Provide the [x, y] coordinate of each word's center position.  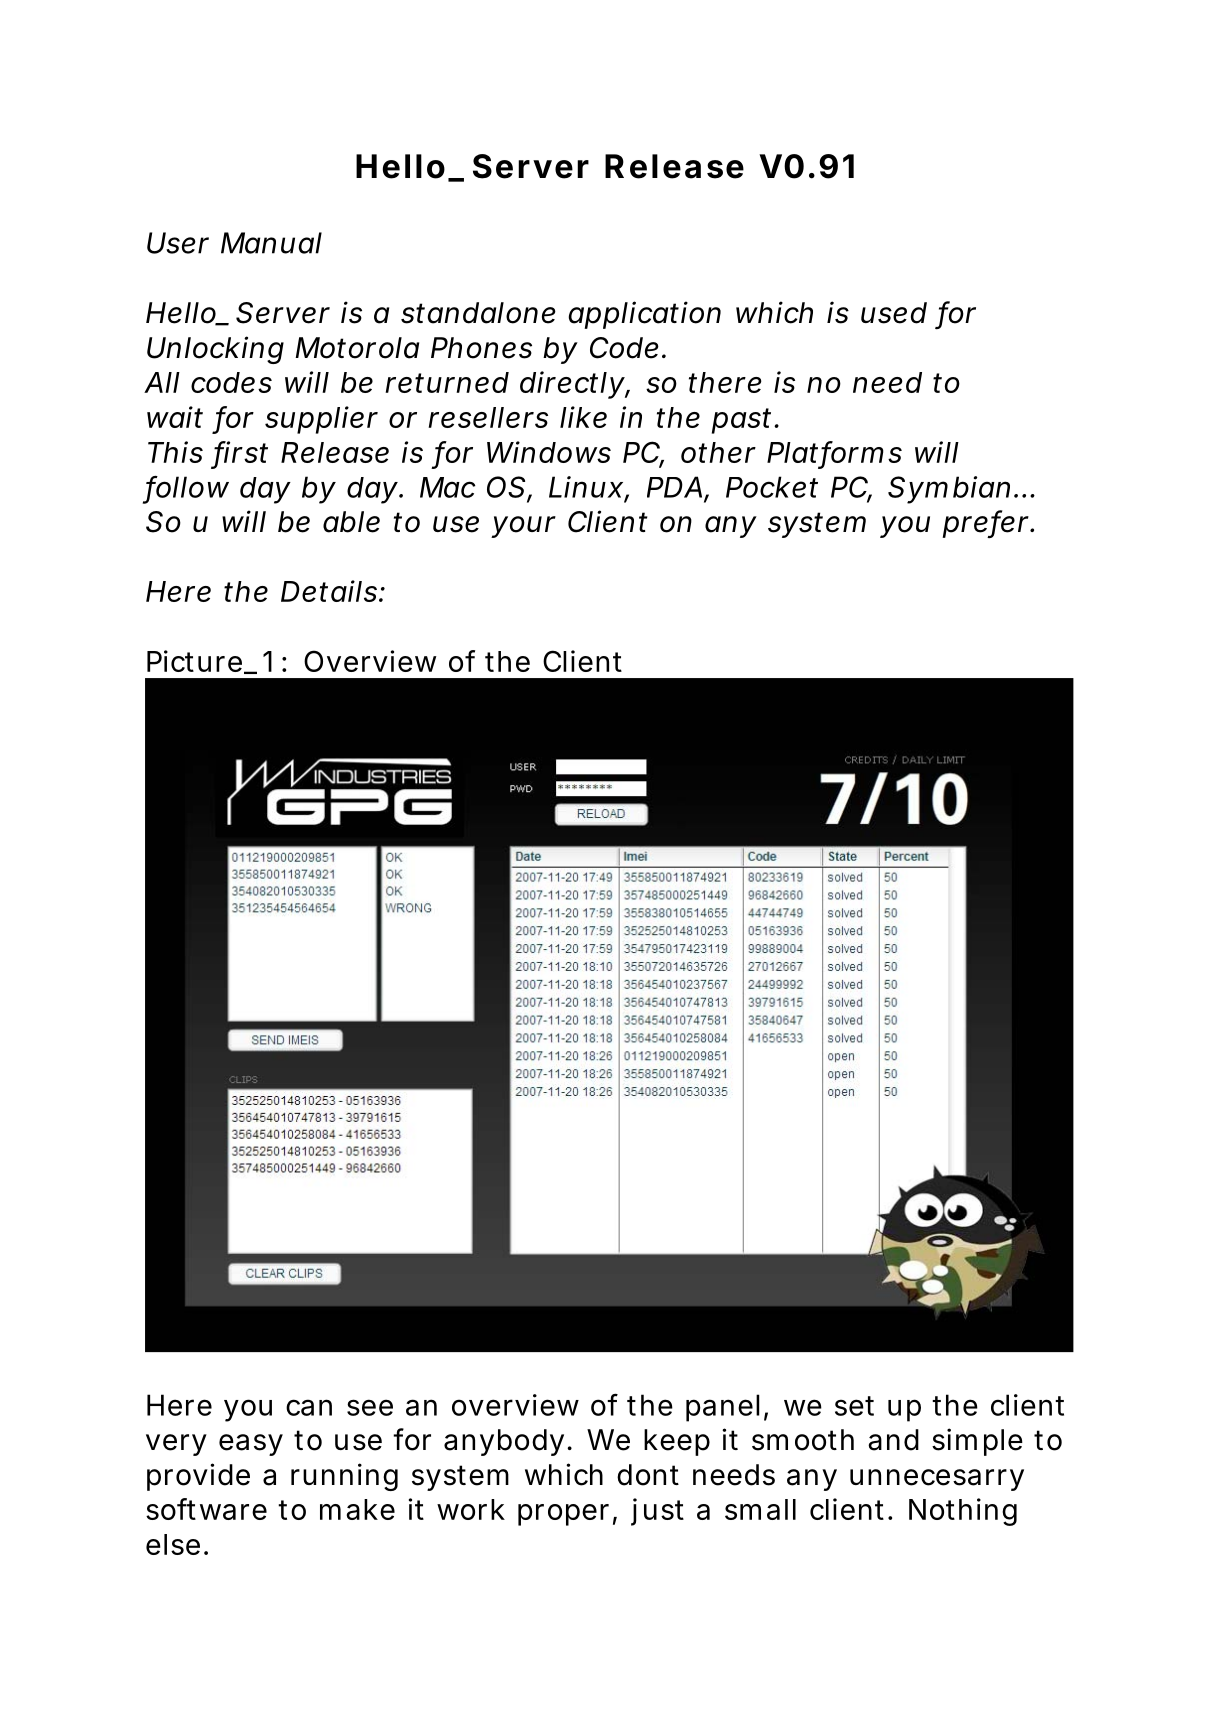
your [523, 527]
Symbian [949, 490]
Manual [271, 243]
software [206, 1509]
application [644, 315]
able [351, 522]
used [894, 313]
